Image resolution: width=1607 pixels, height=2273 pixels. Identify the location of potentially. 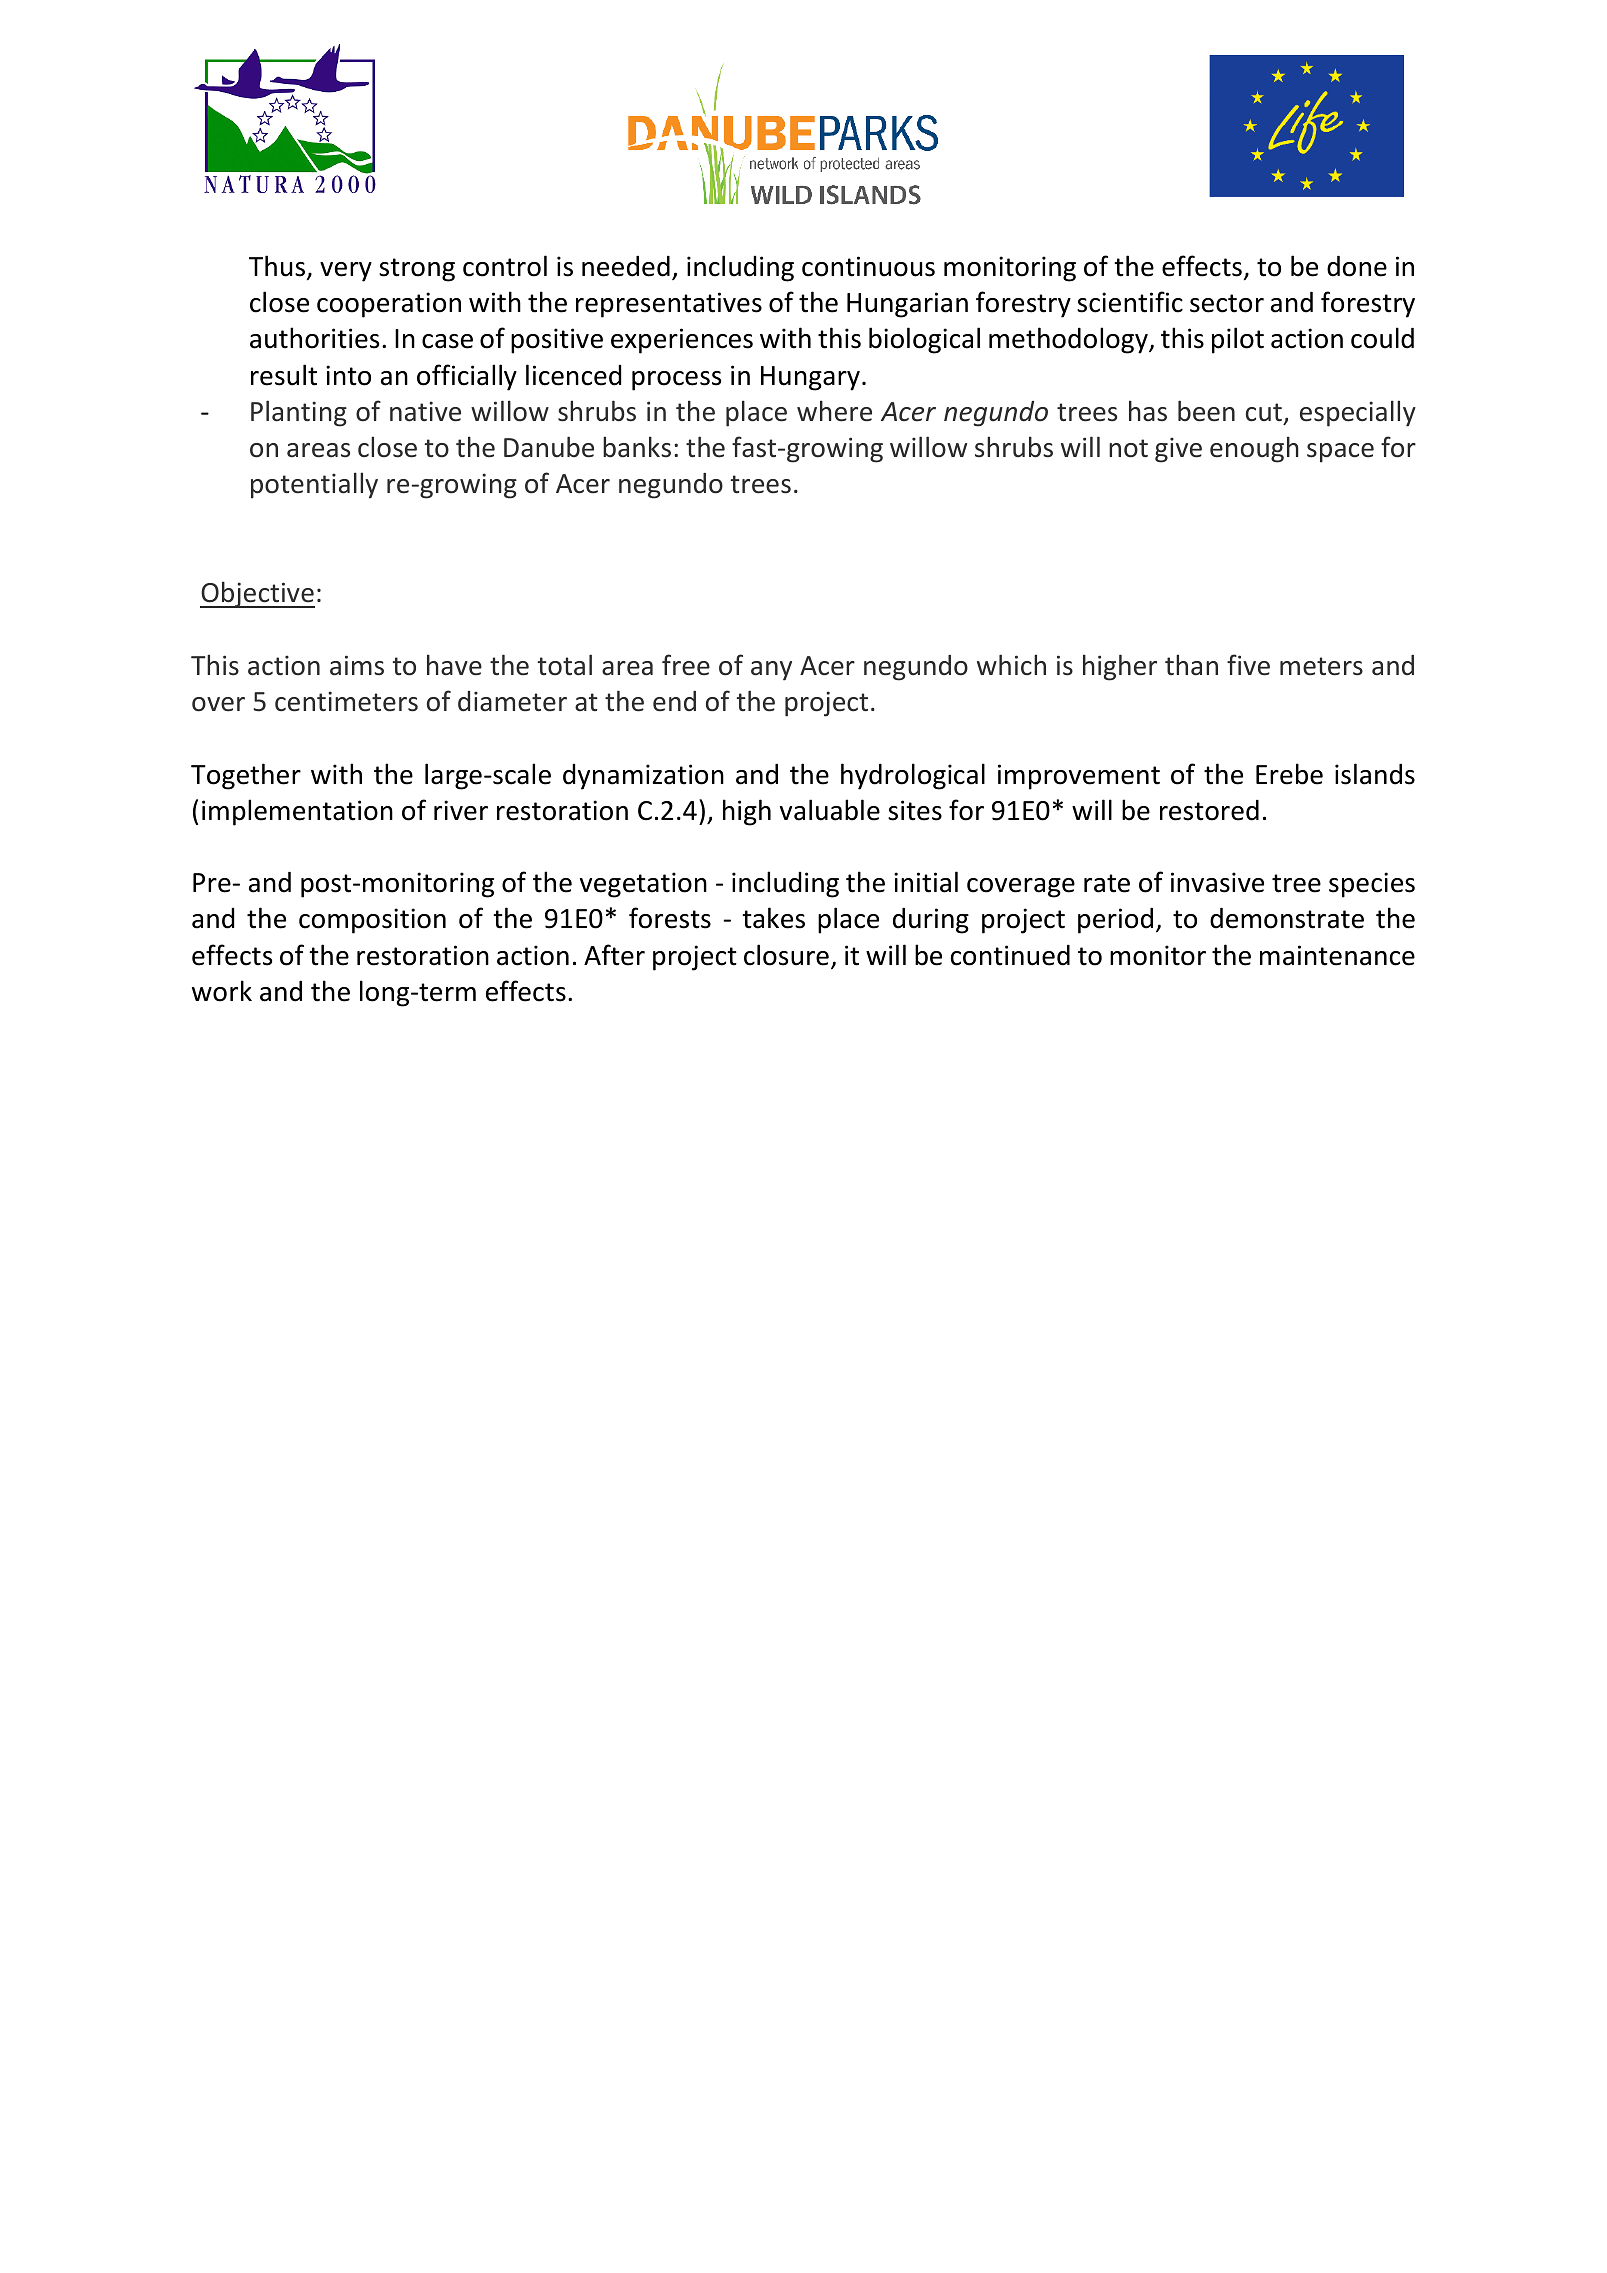
(314, 485).
